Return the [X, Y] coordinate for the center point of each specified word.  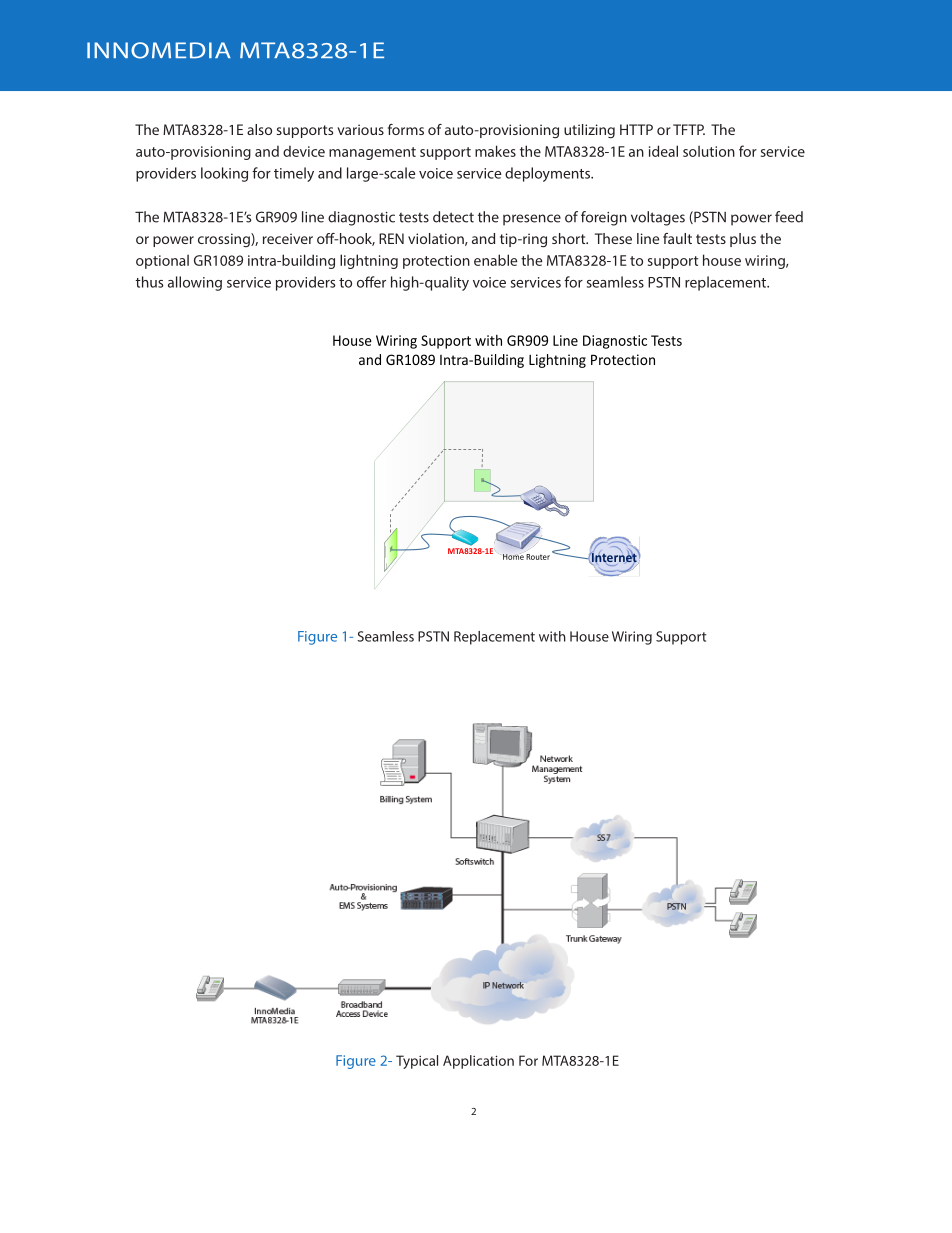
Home [513, 556]
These [613, 238]
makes [495, 151]
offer [371, 282]
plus [743, 240]
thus [150, 282]
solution [709, 151]
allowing [195, 283]
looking [224, 174]
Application [478, 1062]
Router [537, 555]
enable [495, 260]
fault [677, 238]
